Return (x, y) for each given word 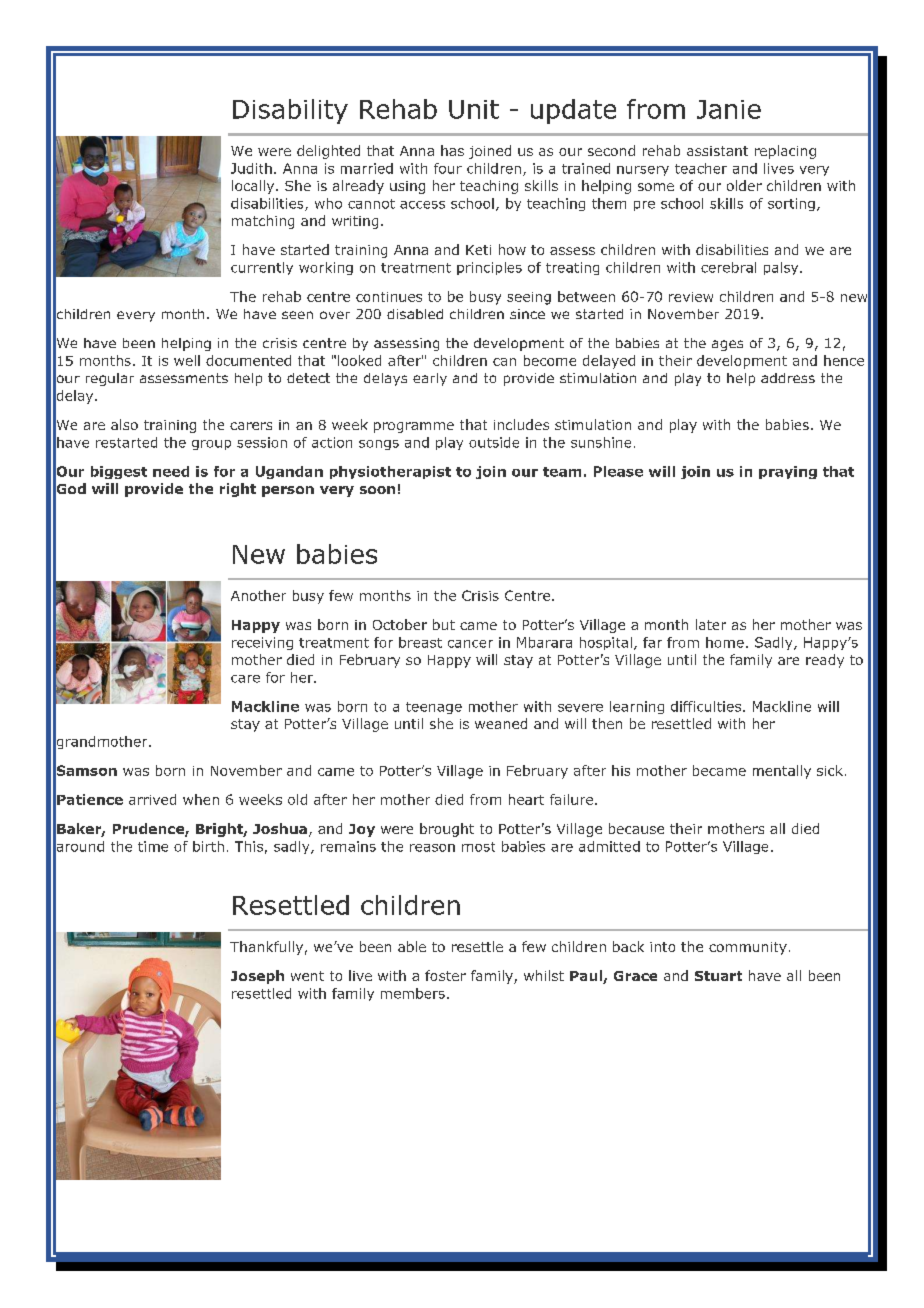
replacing (785, 152)
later (711, 624)
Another (258, 595)
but (444, 624)
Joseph (257, 977)
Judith (251, 168)
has (452, 150)
